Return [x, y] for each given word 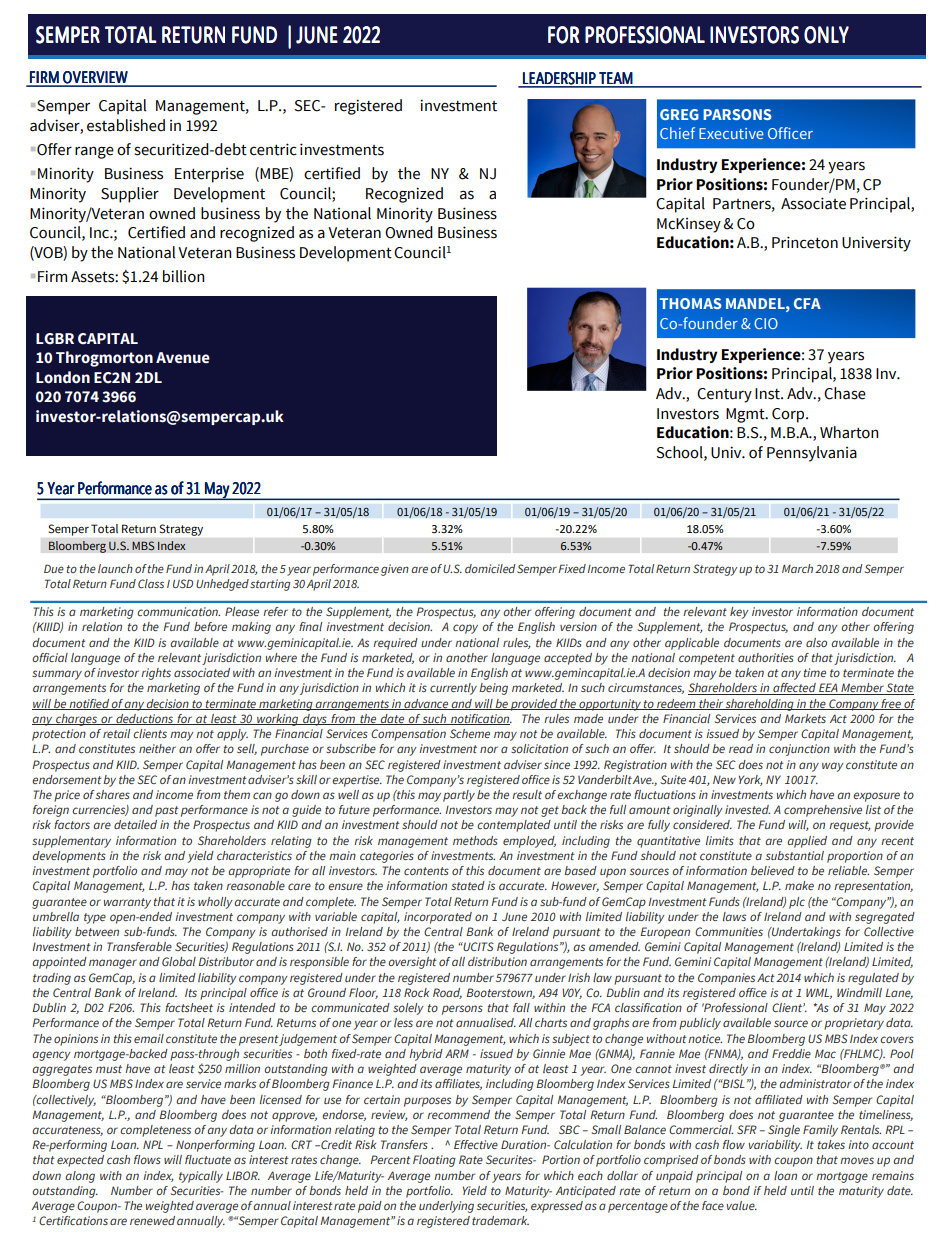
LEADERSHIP [559, 79]
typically [201, 1177]
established [126, 125]
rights [156, 674]
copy [465, 629]
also [816, 642]
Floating [434, 1161]
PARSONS [737, 114]
